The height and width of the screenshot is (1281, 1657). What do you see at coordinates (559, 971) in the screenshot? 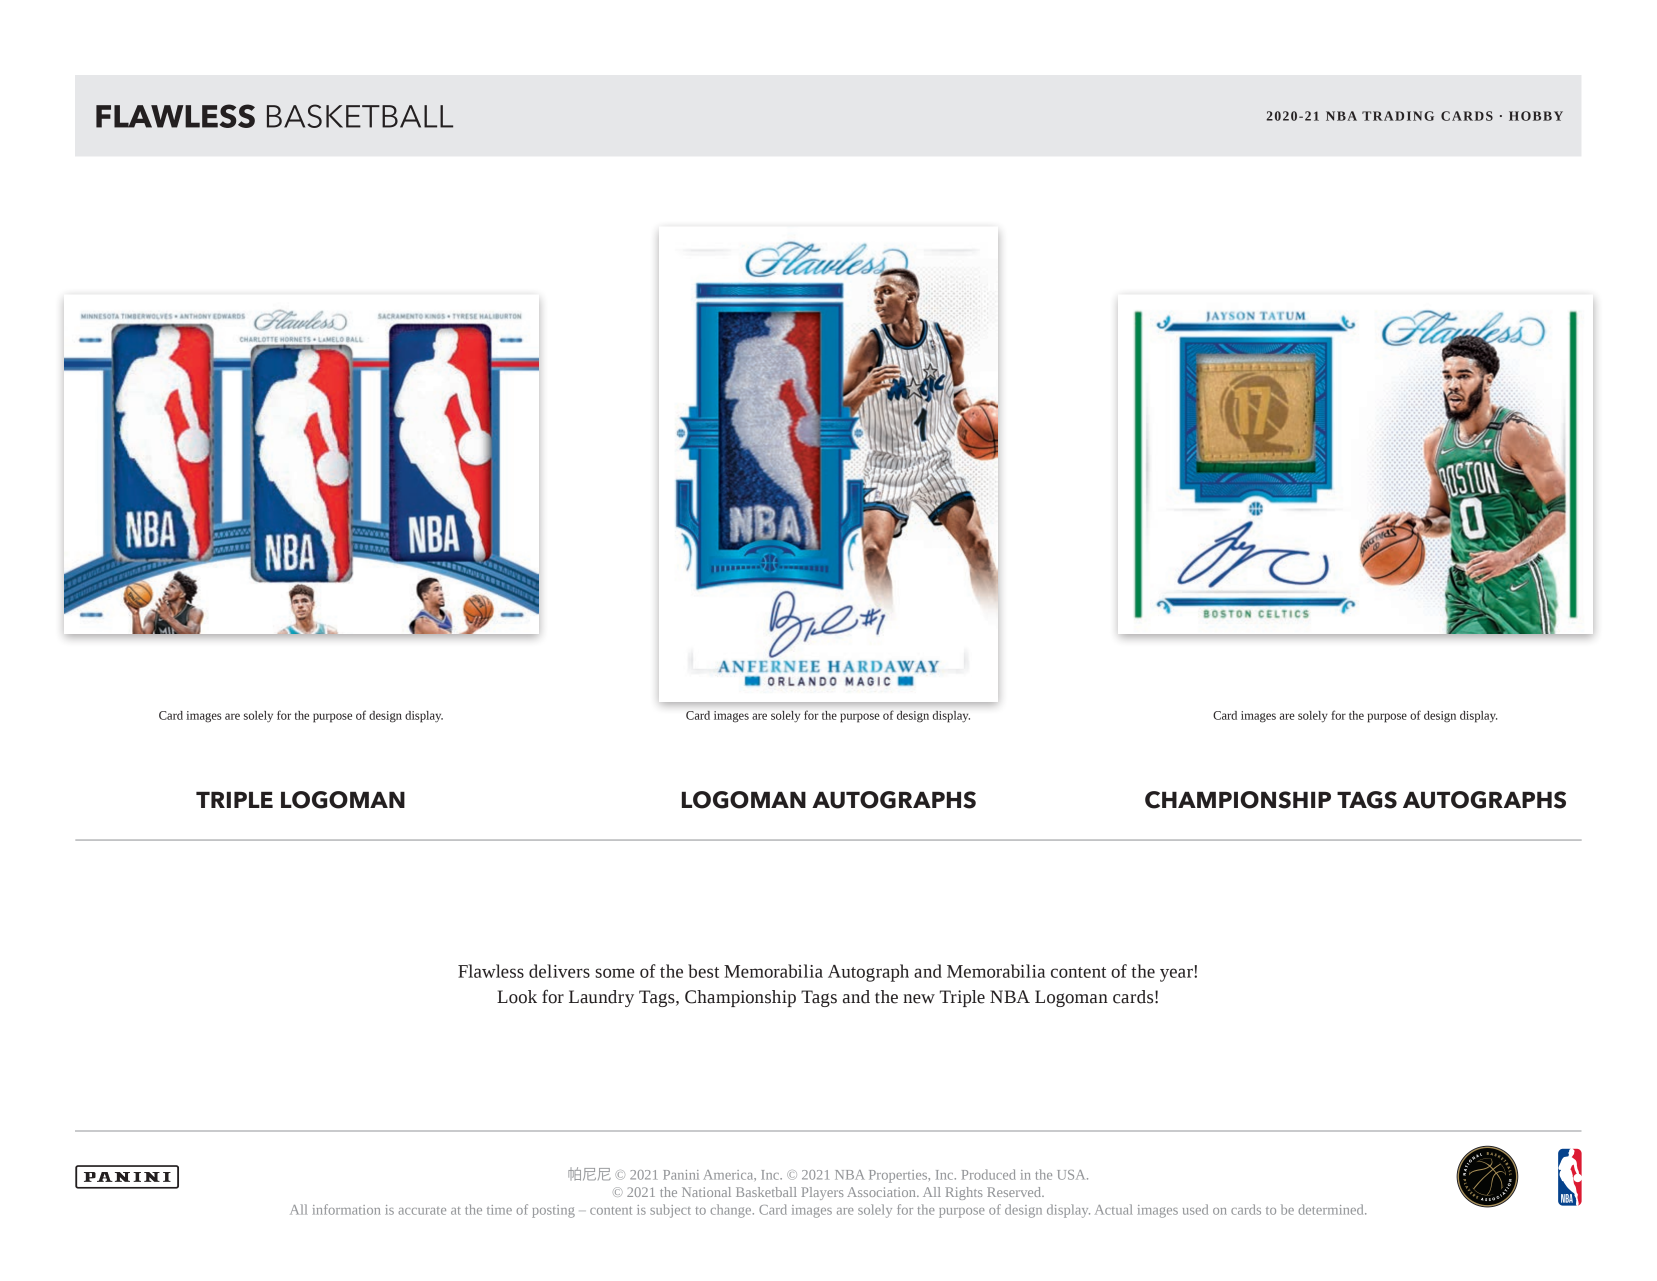
I see `delivers` at bounding box center [559, 971].
